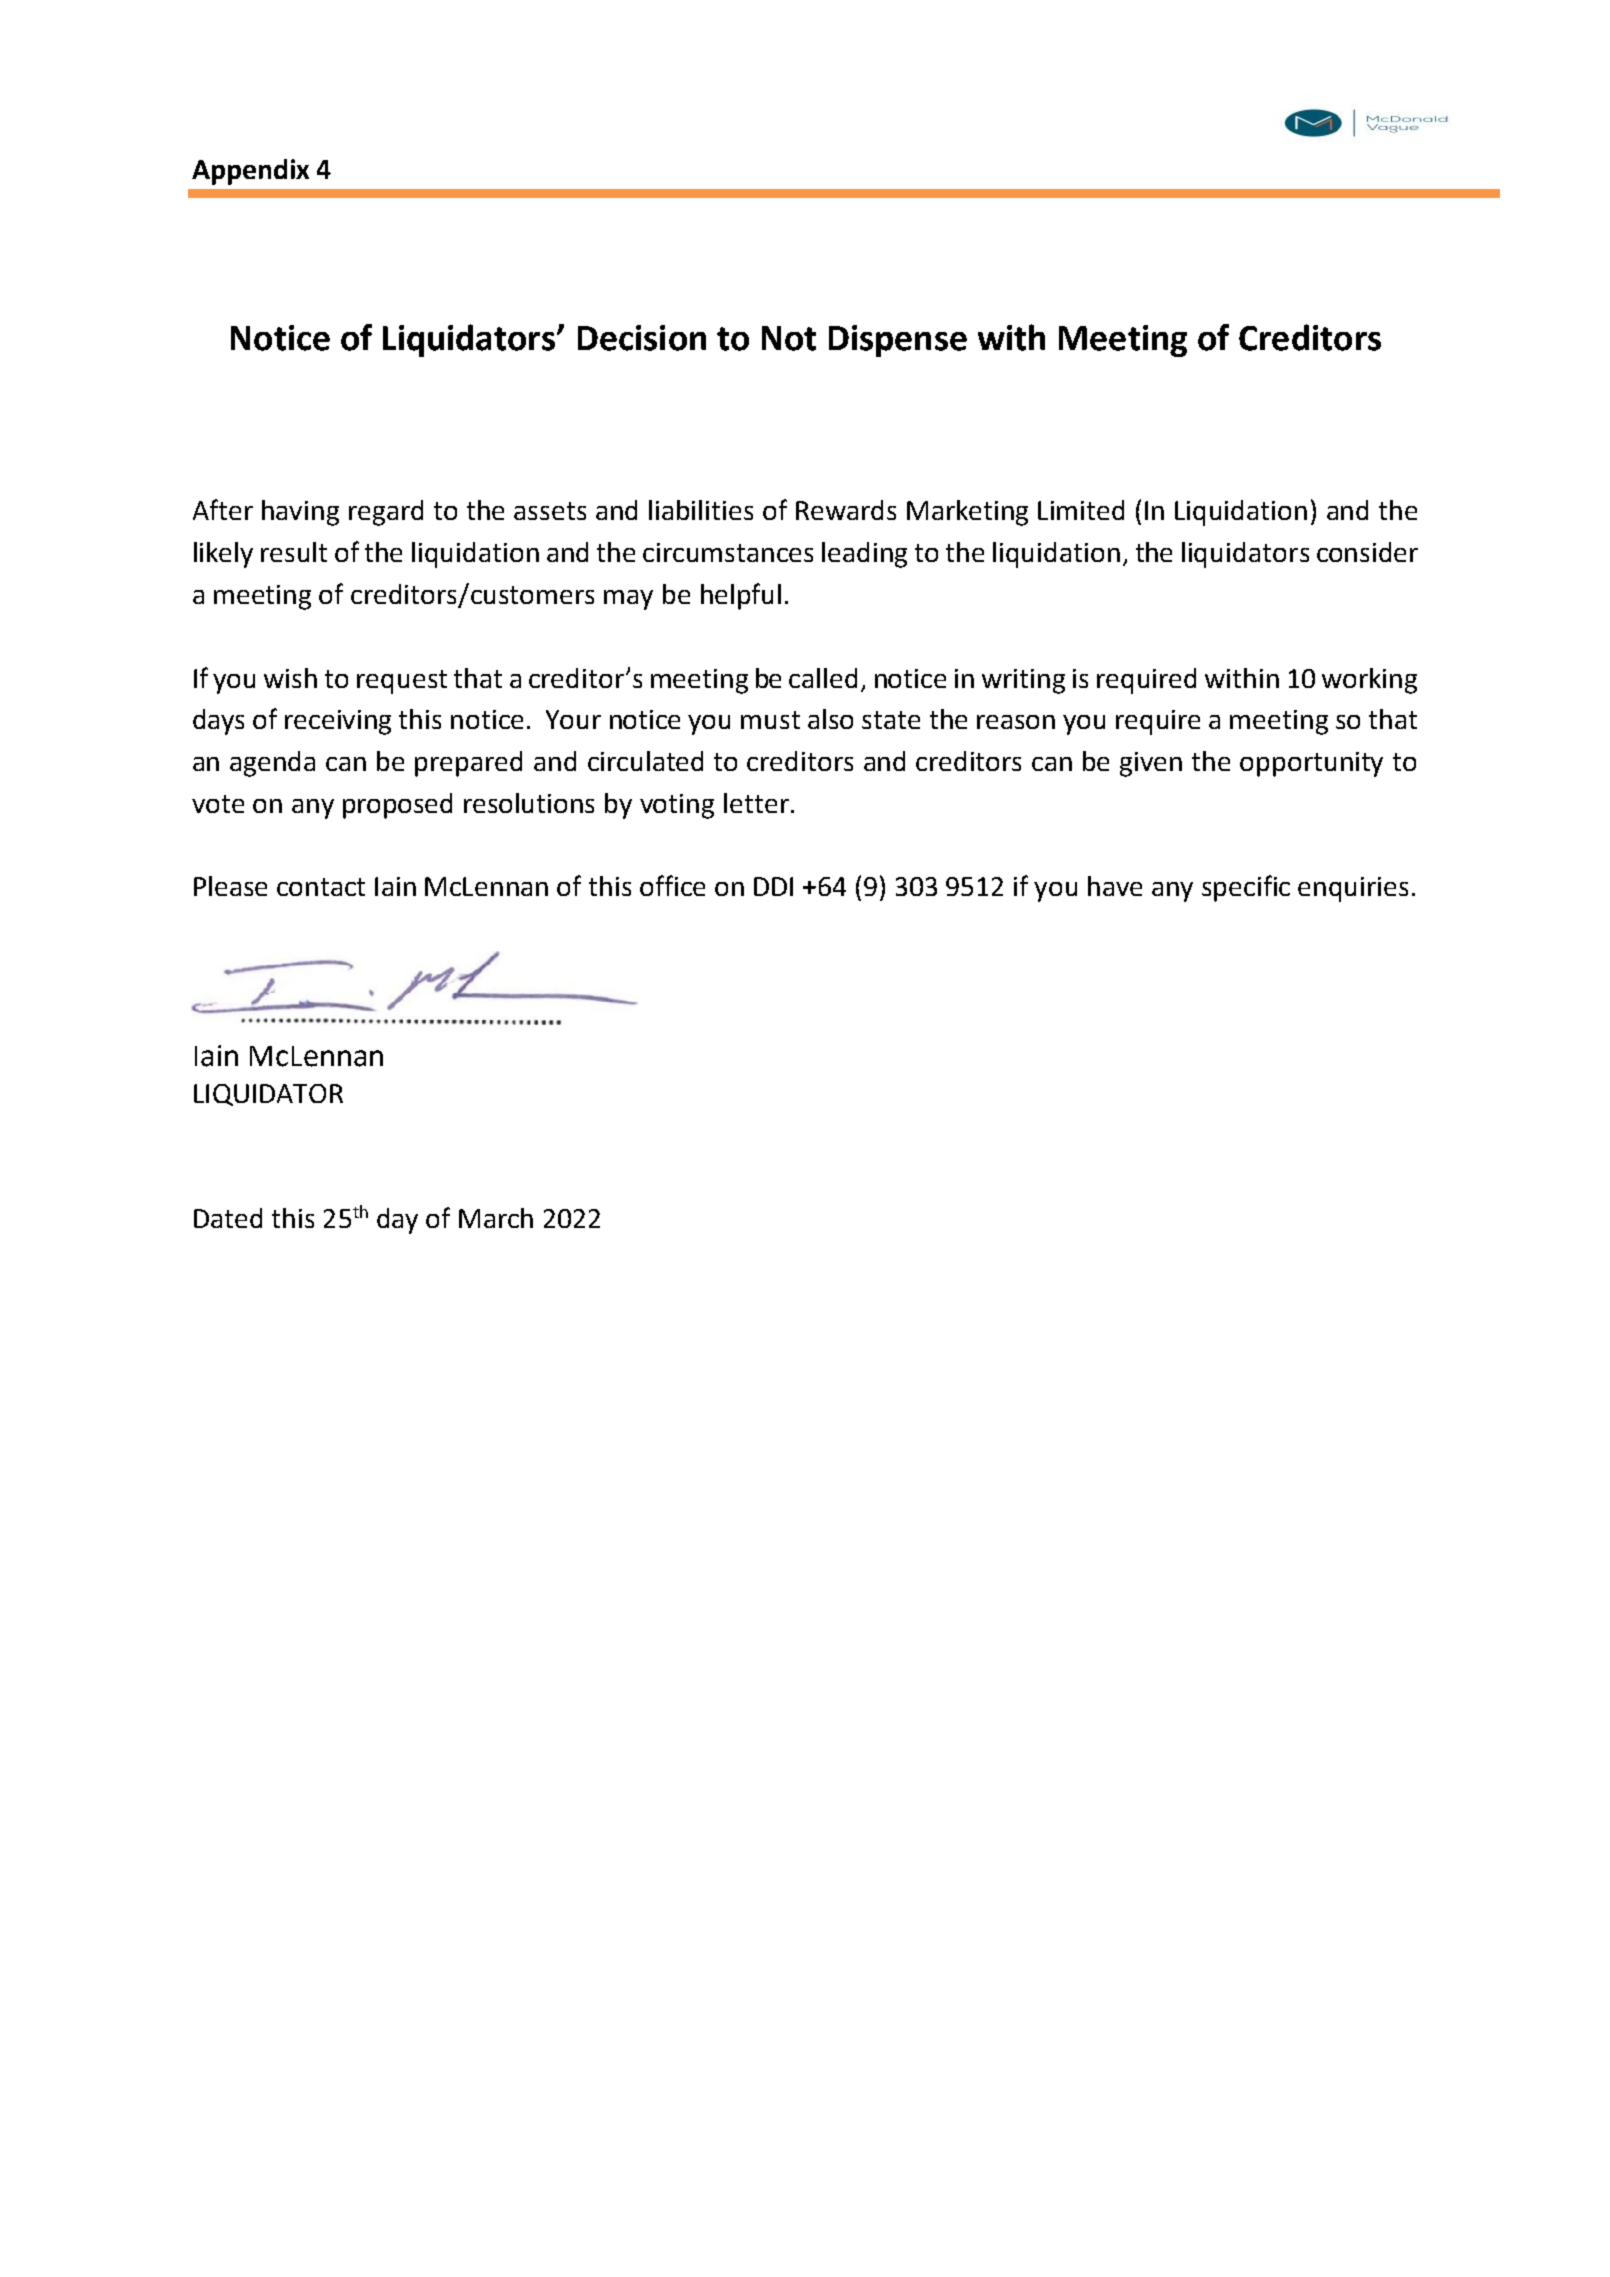 This page has width=1610, height=2277. What do you see at coordinates (250, 172) in the page?
I see `Appendix` at bounding box center [250, 172].
